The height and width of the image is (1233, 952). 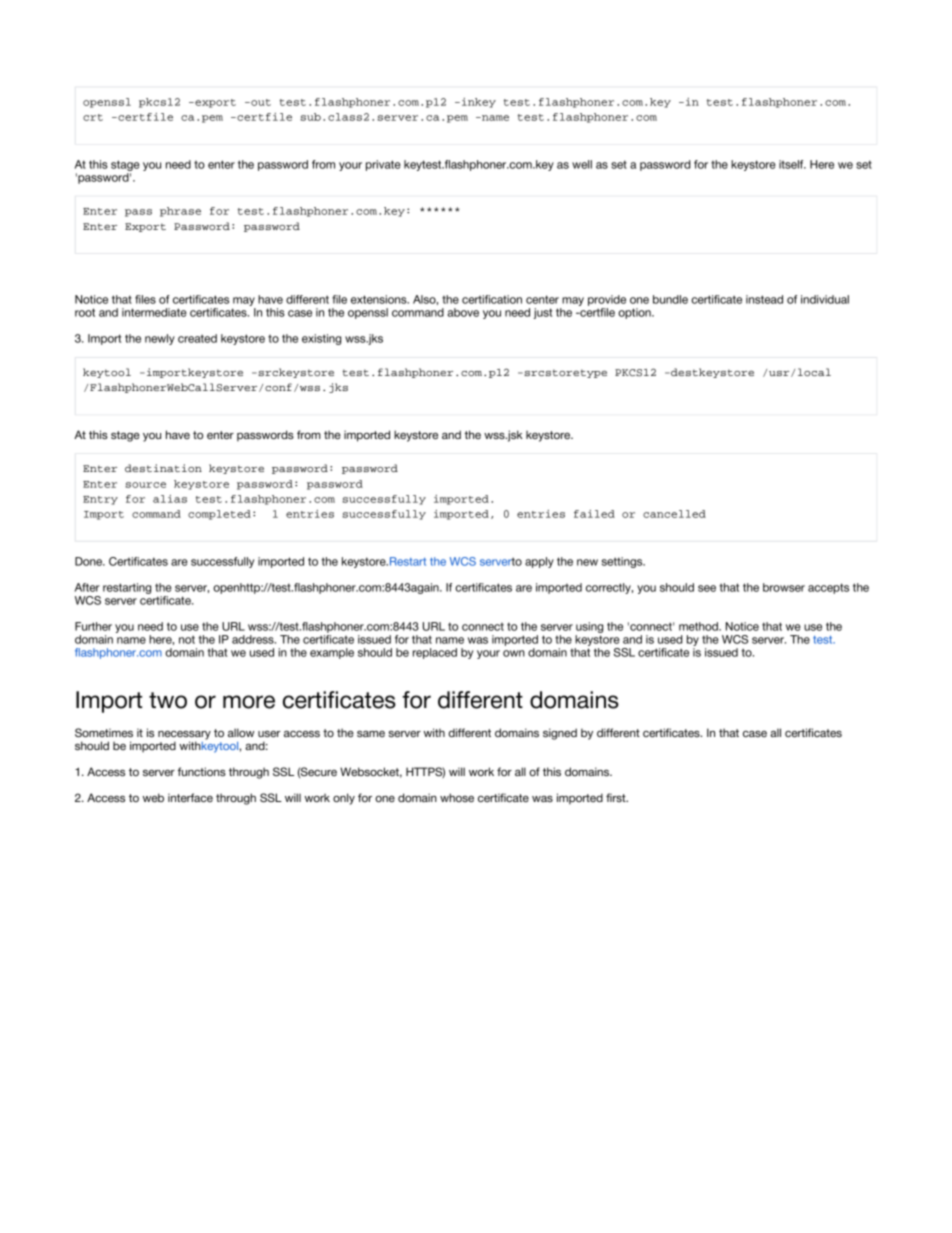 I want to click on newly, so click(x=160, y=339).
